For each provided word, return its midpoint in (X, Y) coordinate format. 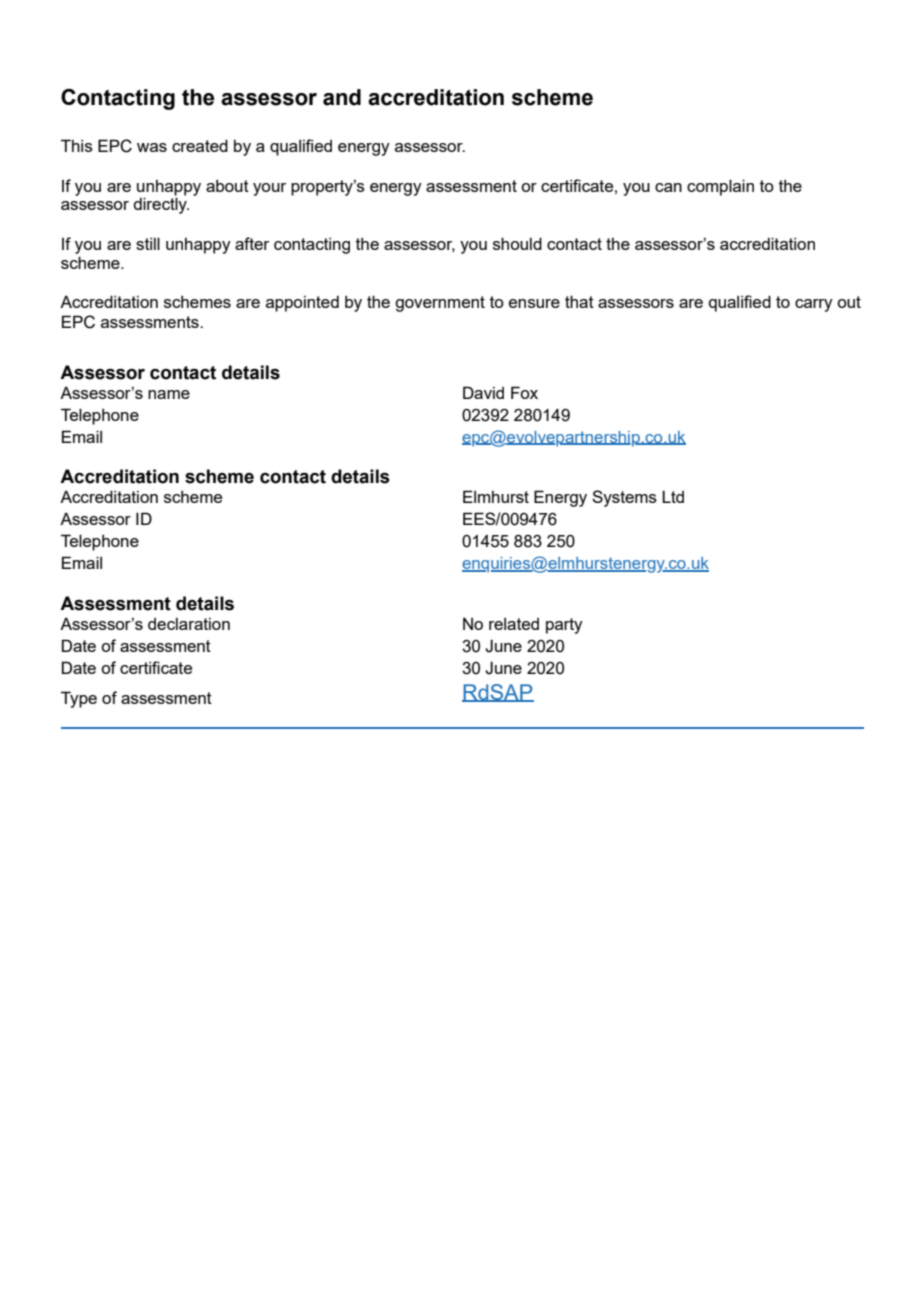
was (152, 147)
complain (720, 187)
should (517, 243)
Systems (624, 498)
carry (814, 305)
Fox (524, 392)
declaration (189, 624)
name (169, 394)
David (483, 392)
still (148, 243)
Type (79, 699)
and (342, 97)
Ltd (673, 496)
